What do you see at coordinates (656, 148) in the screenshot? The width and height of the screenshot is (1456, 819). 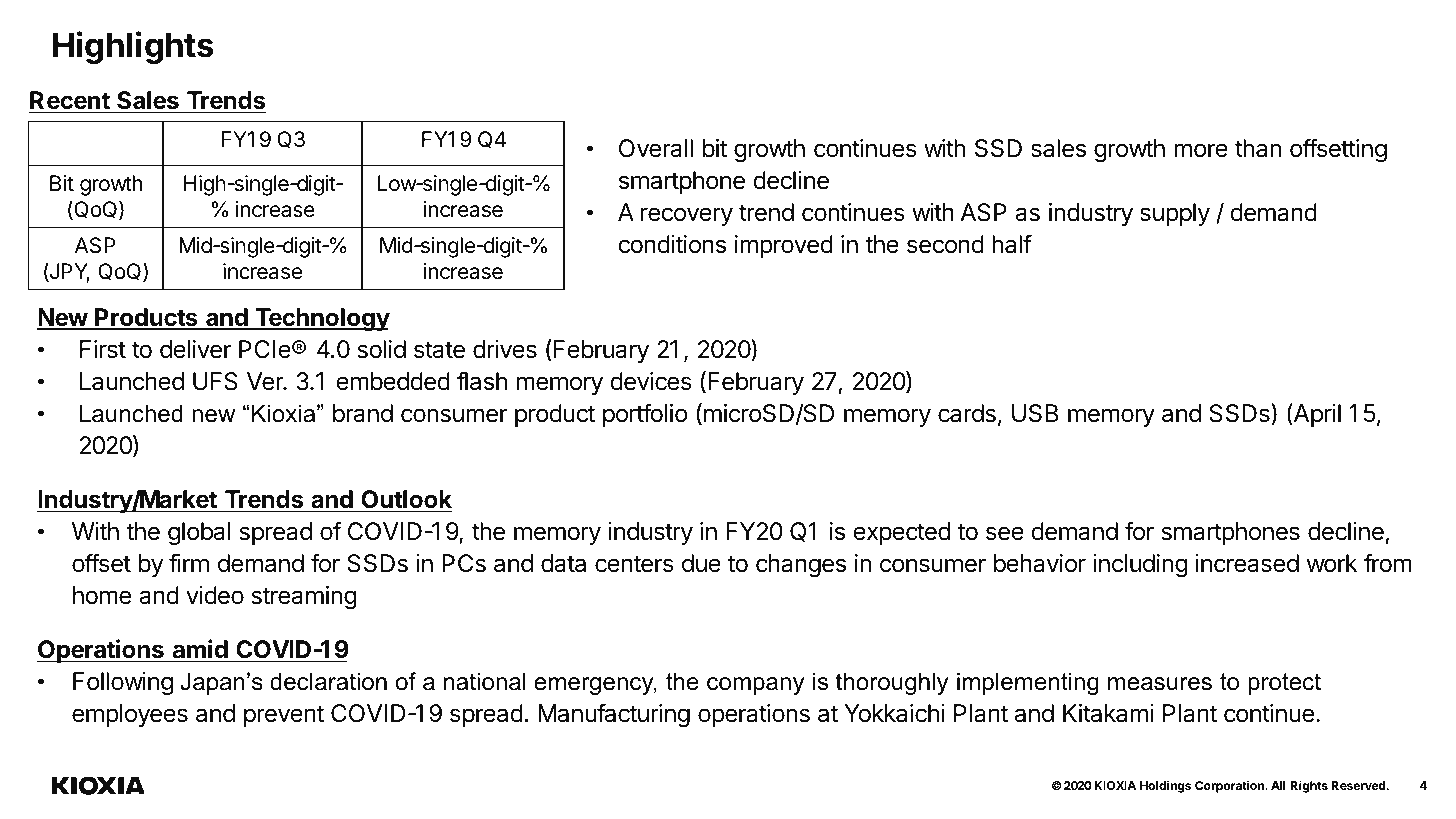 I see `Overall` at bounding box center [656, 148].
